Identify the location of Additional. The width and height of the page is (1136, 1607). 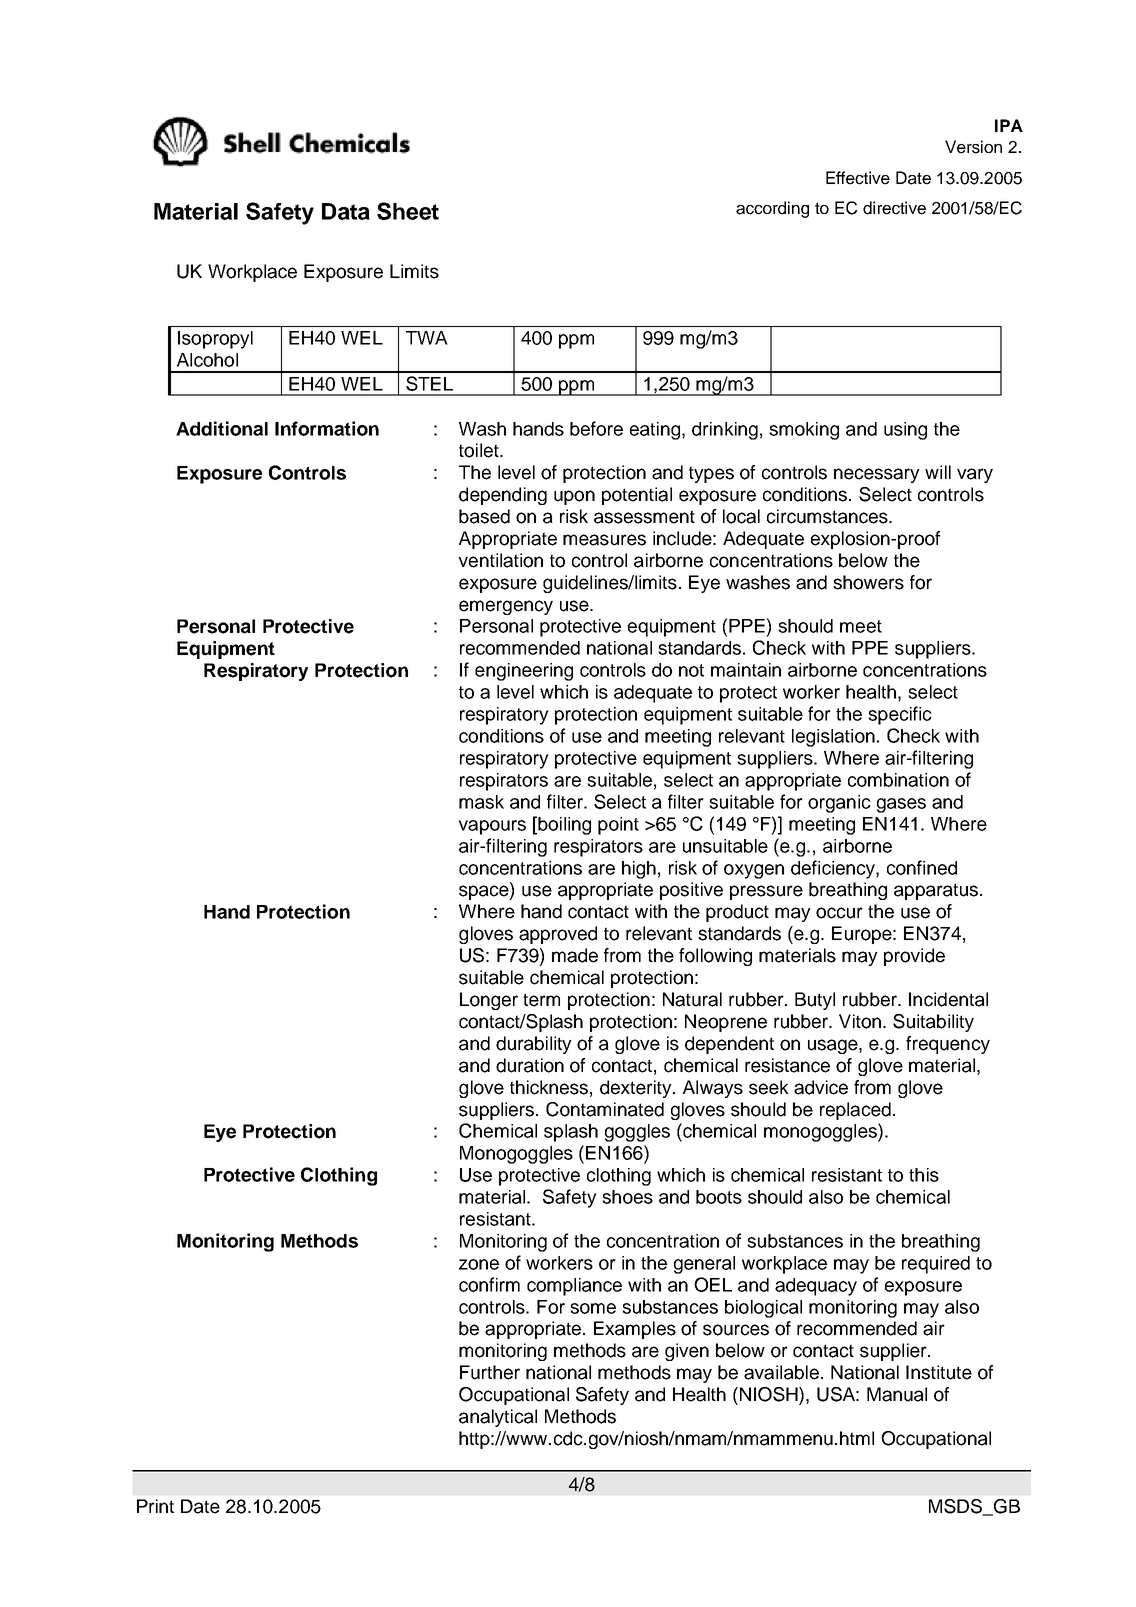
(222, 428).
